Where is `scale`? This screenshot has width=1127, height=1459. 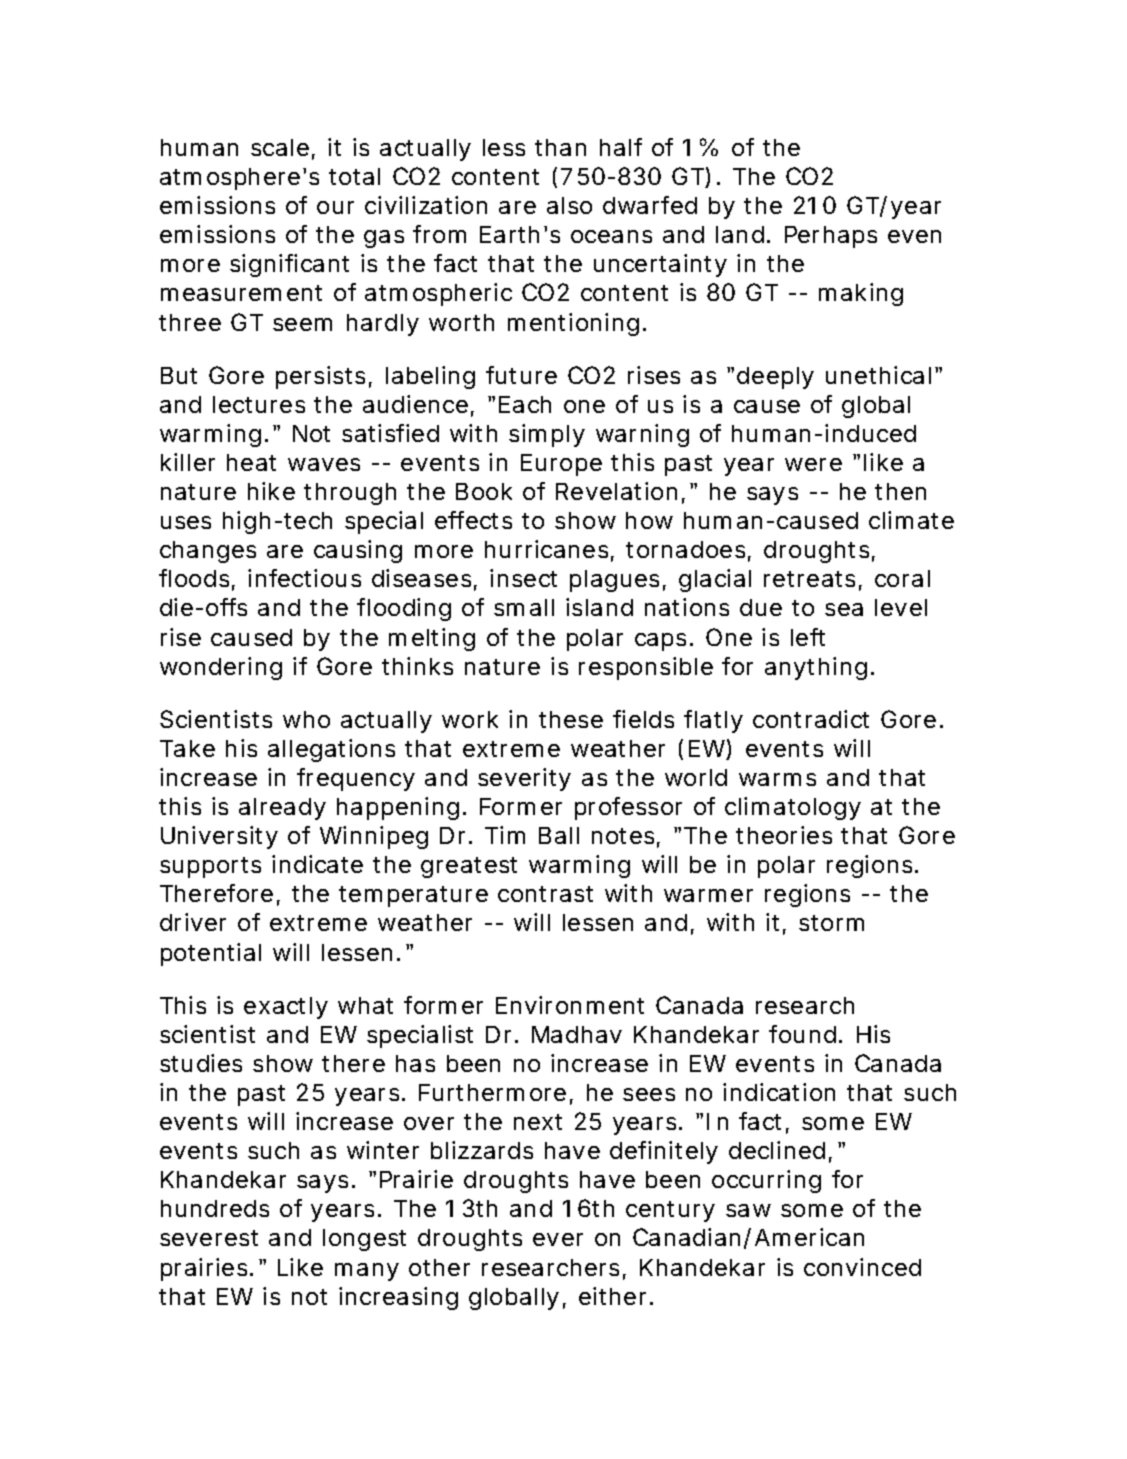 scale is located at coordinates (280, 147).
